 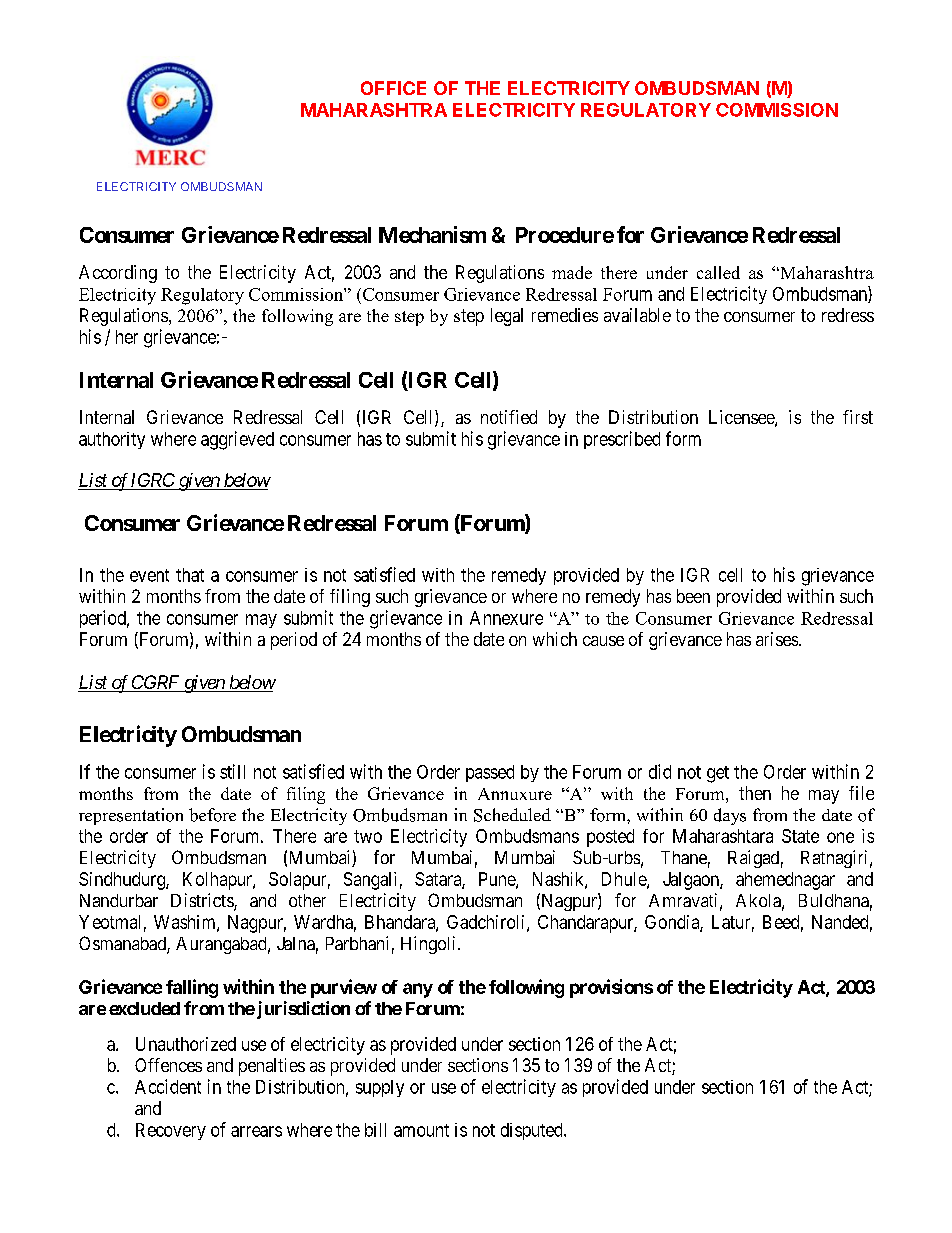 I want to click on Accident, so click(x=168, y=1086).
